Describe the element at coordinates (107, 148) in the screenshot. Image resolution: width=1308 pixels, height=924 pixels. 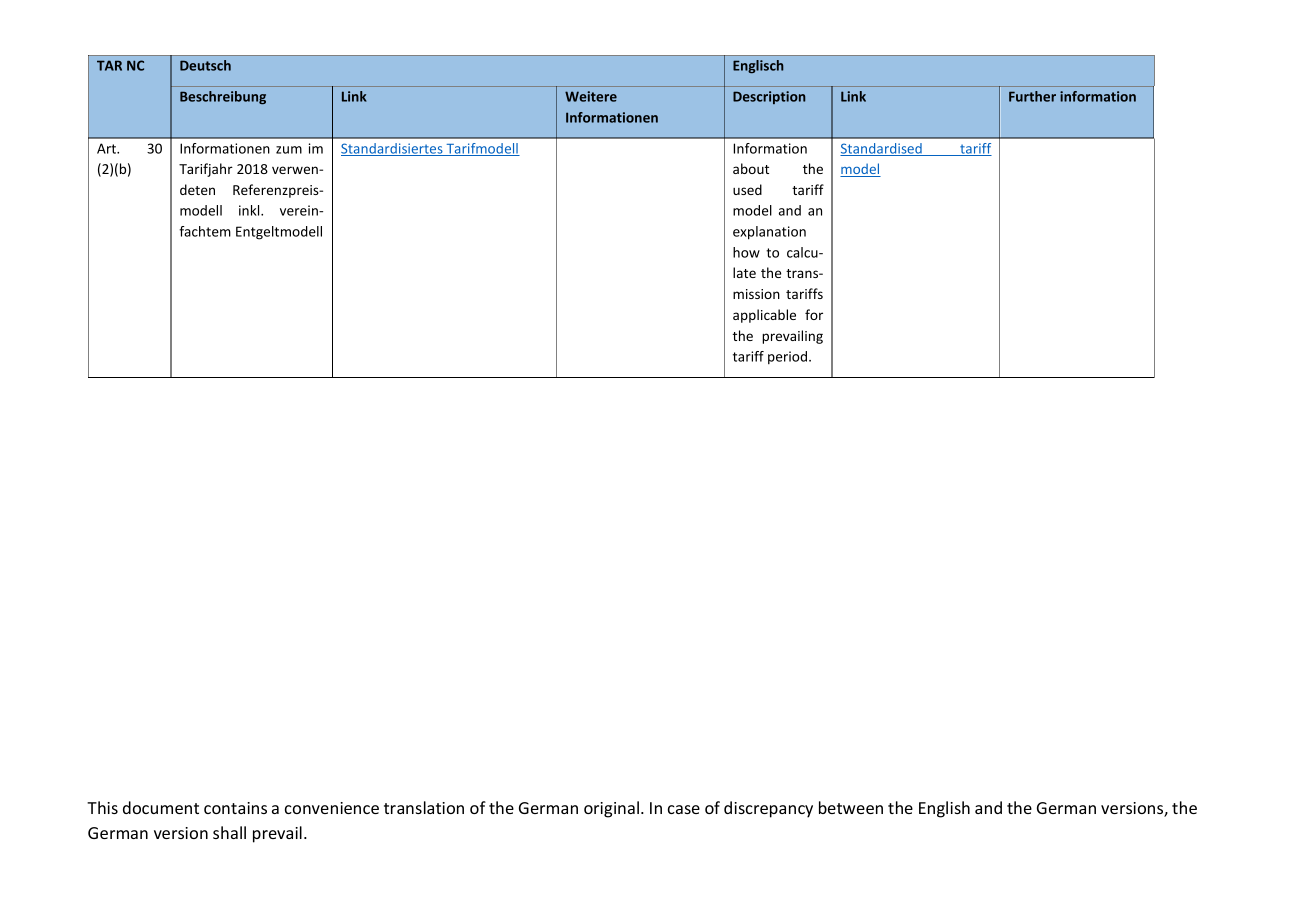
I see `Art` at that location.
